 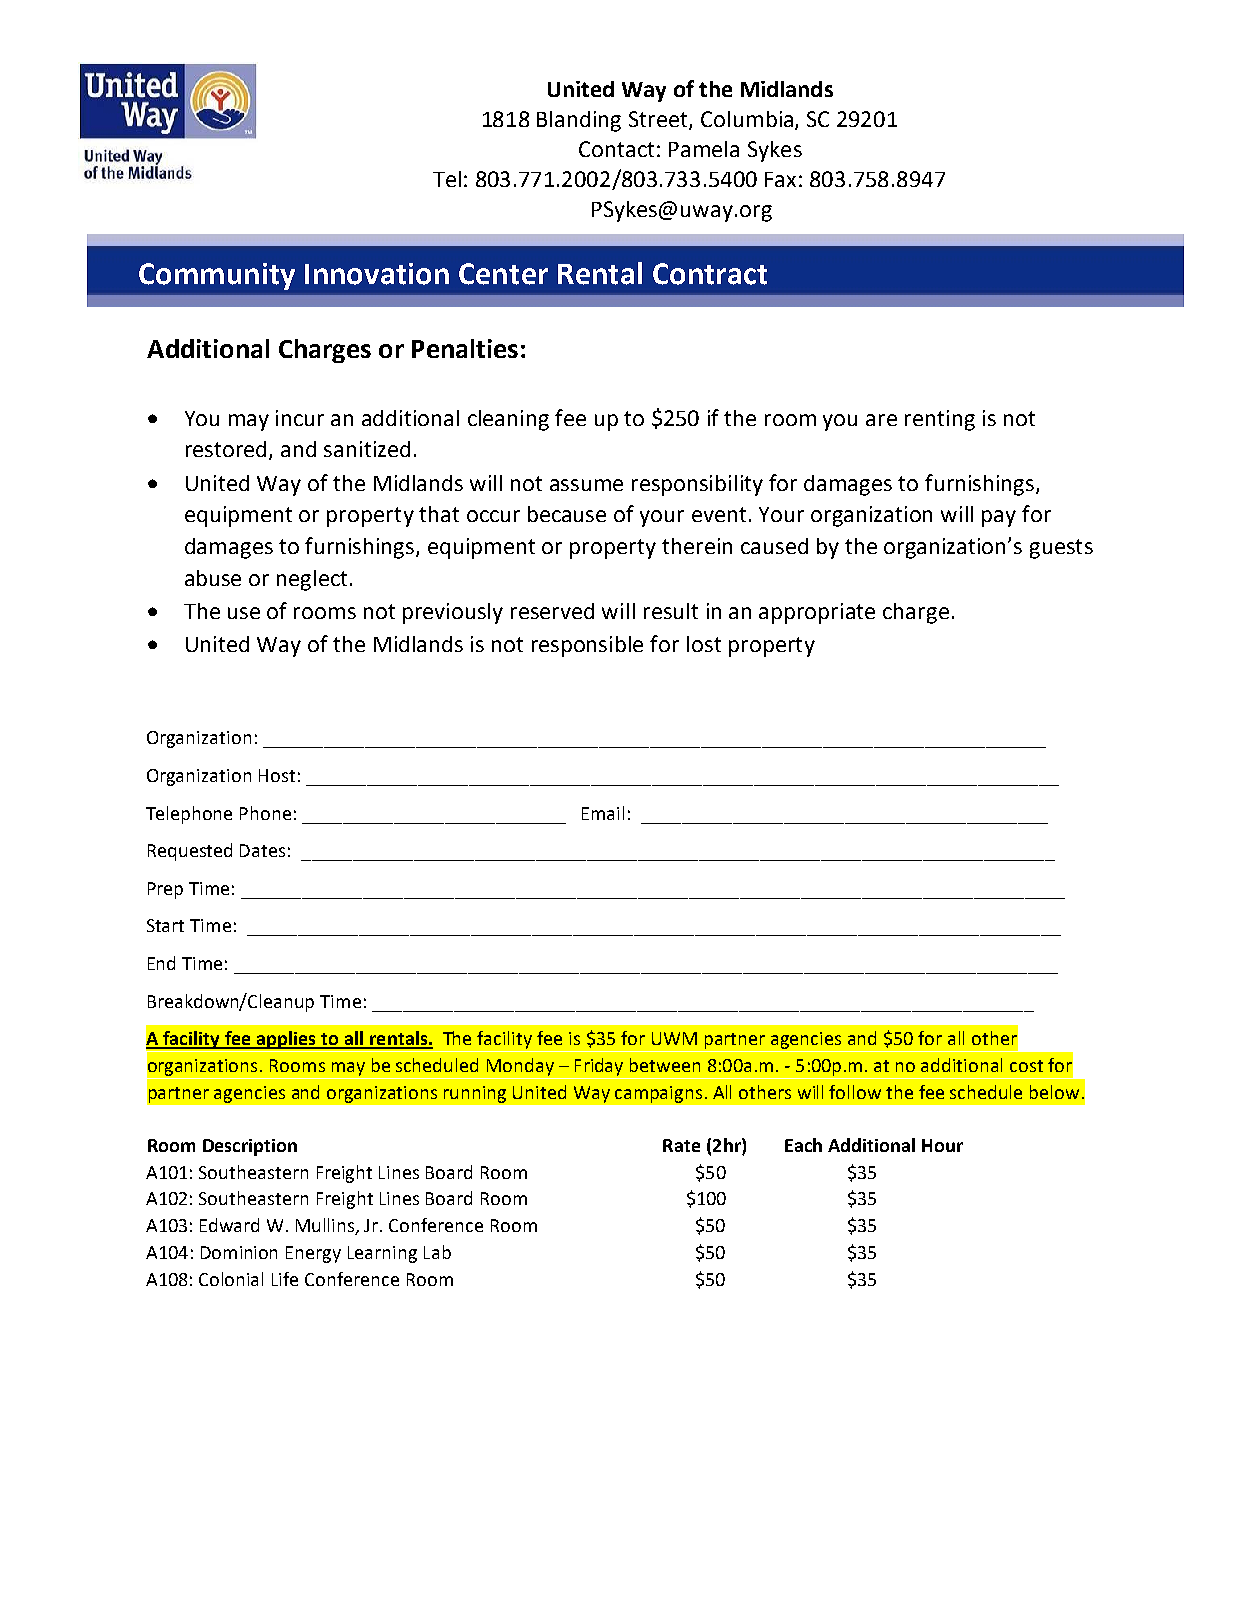 I want to click on appropriate, so click(x=817, y=613).
